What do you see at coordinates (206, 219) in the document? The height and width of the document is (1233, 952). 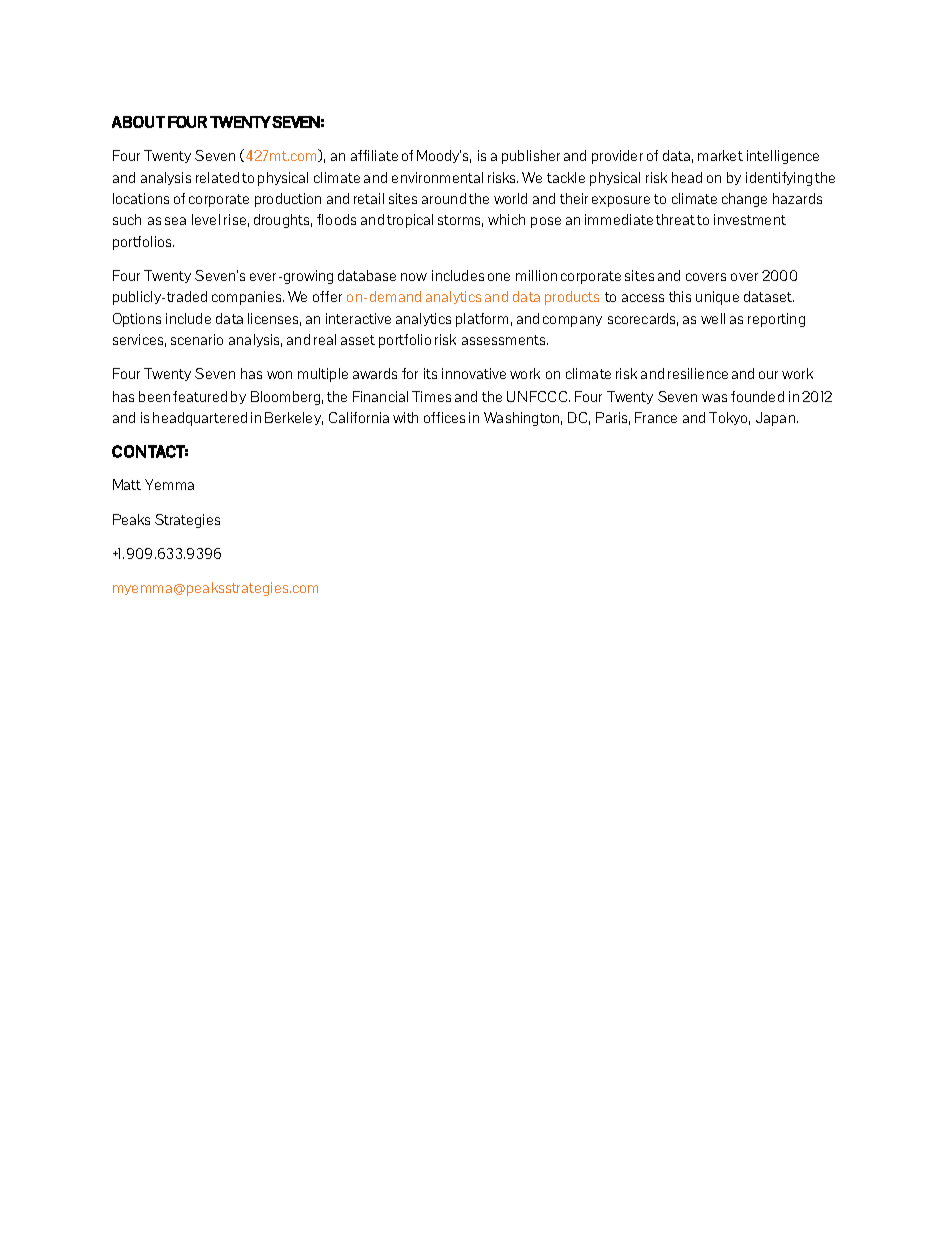 I see `level` at bounding box center [206, 219].
